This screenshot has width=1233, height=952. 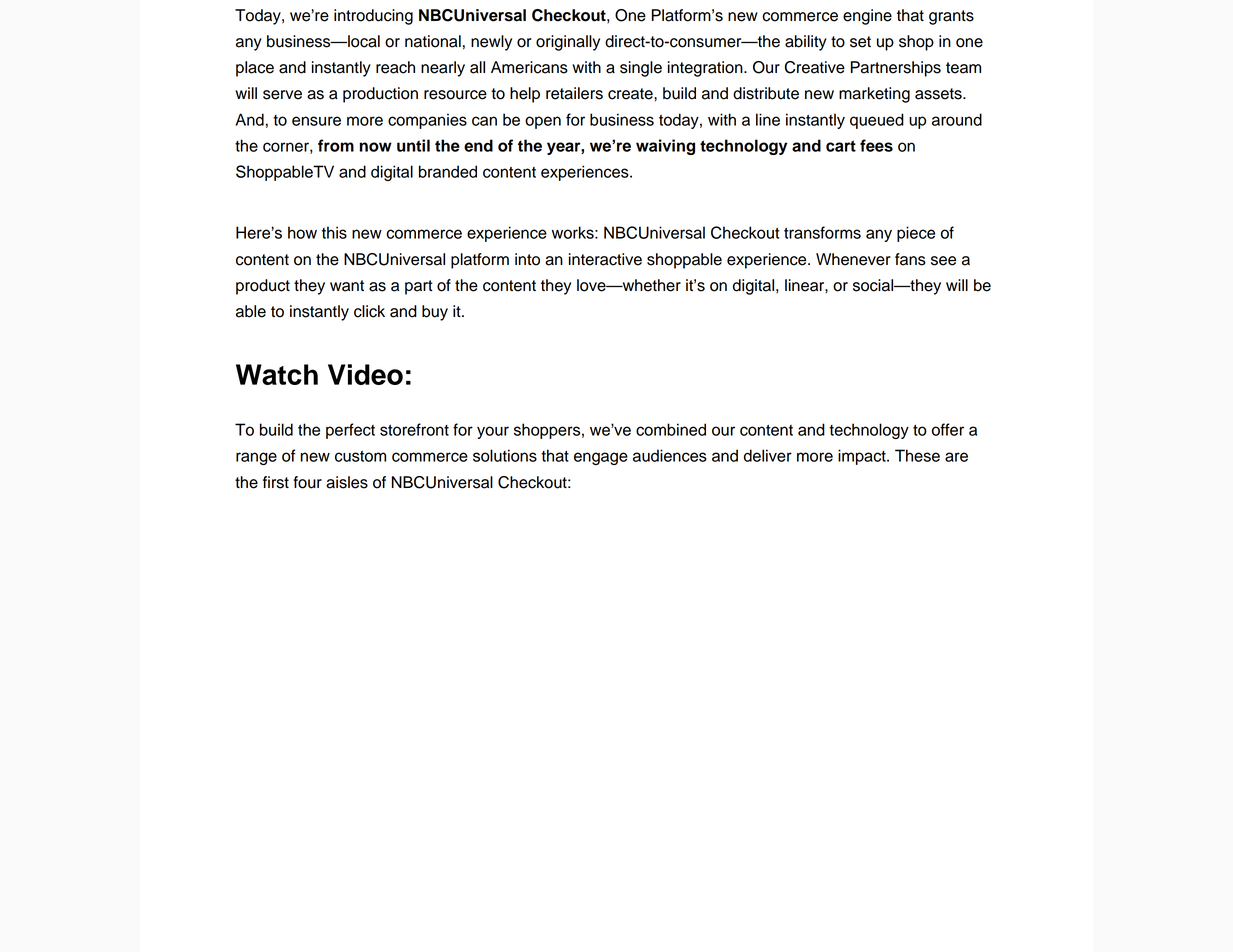 I want to click on introducing, so click(x=373, y=17).
